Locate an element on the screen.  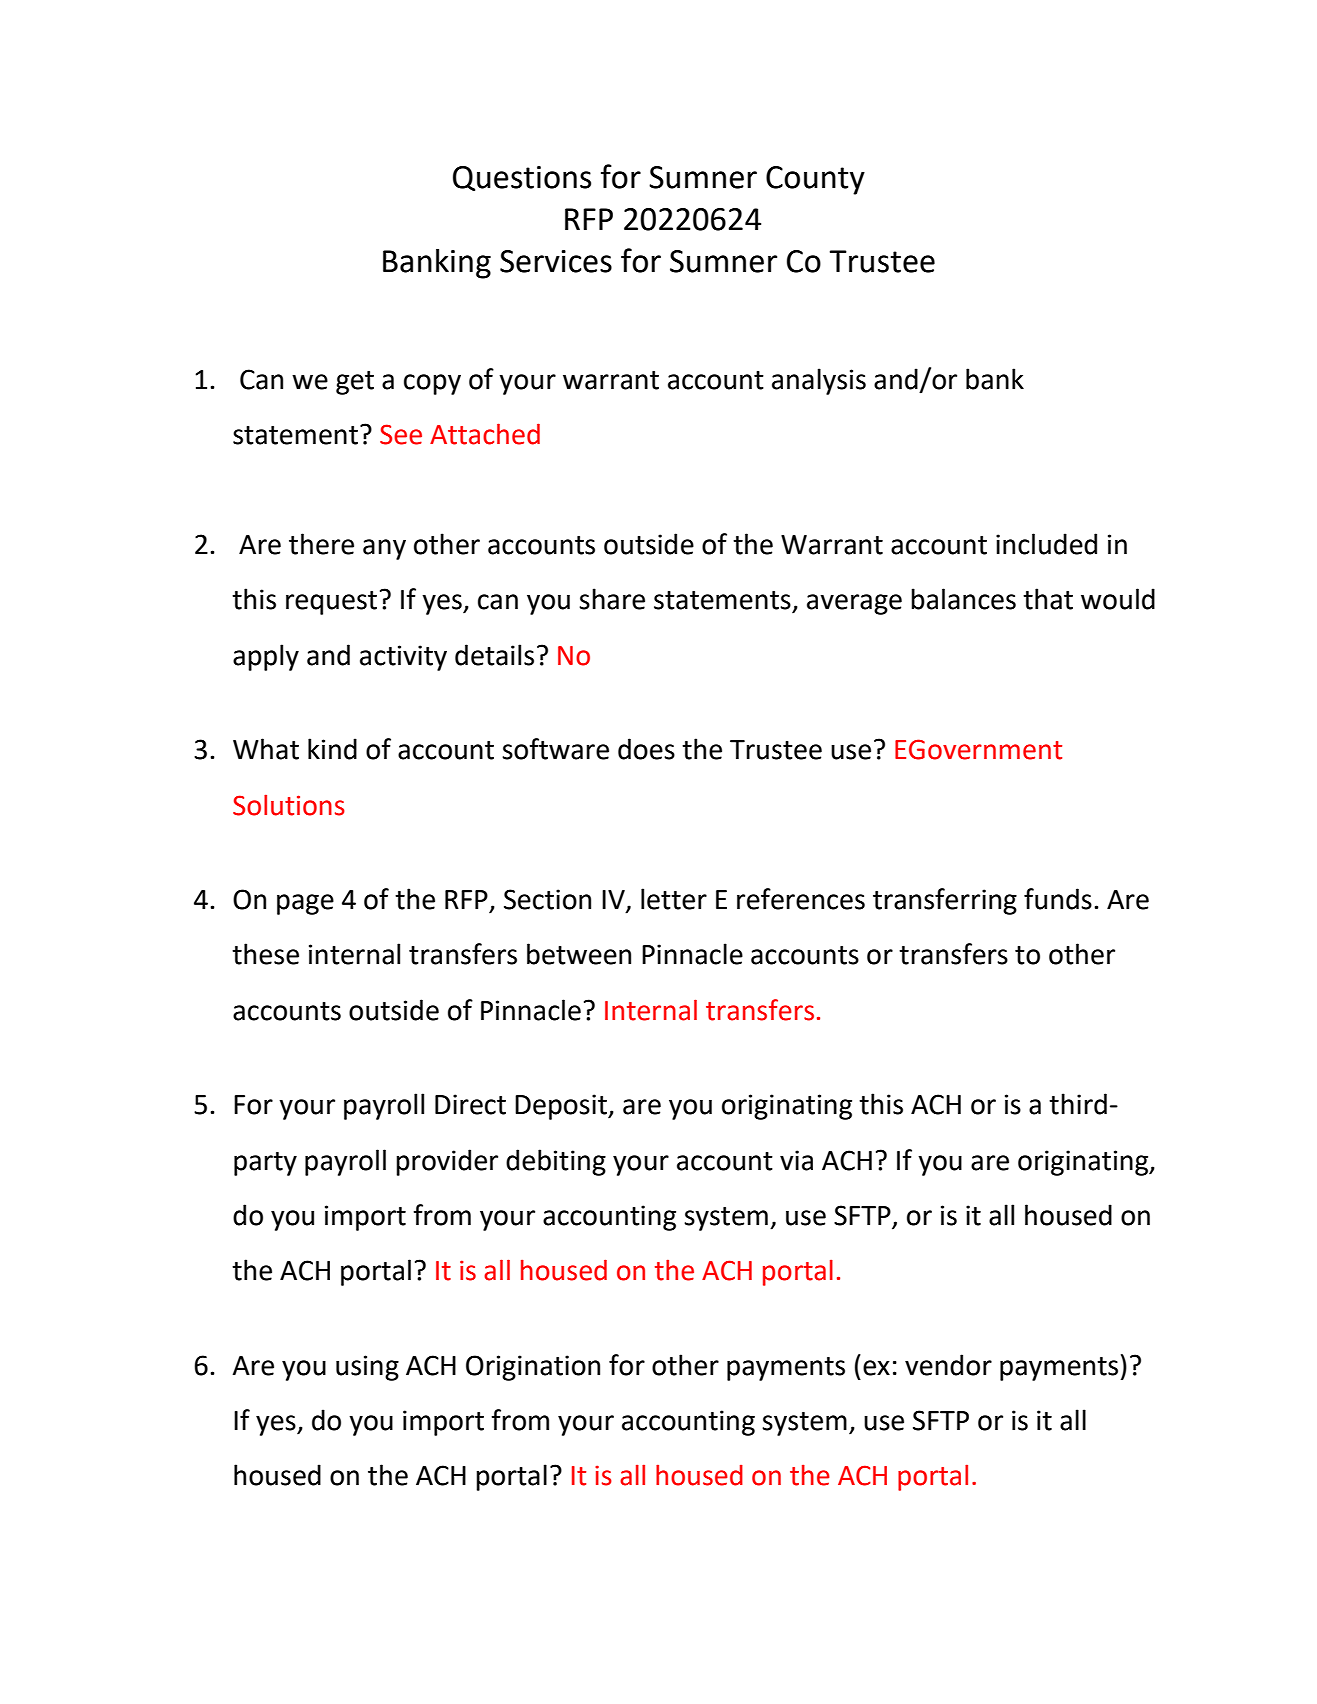
Questions is located at coordinates (522, 178).
